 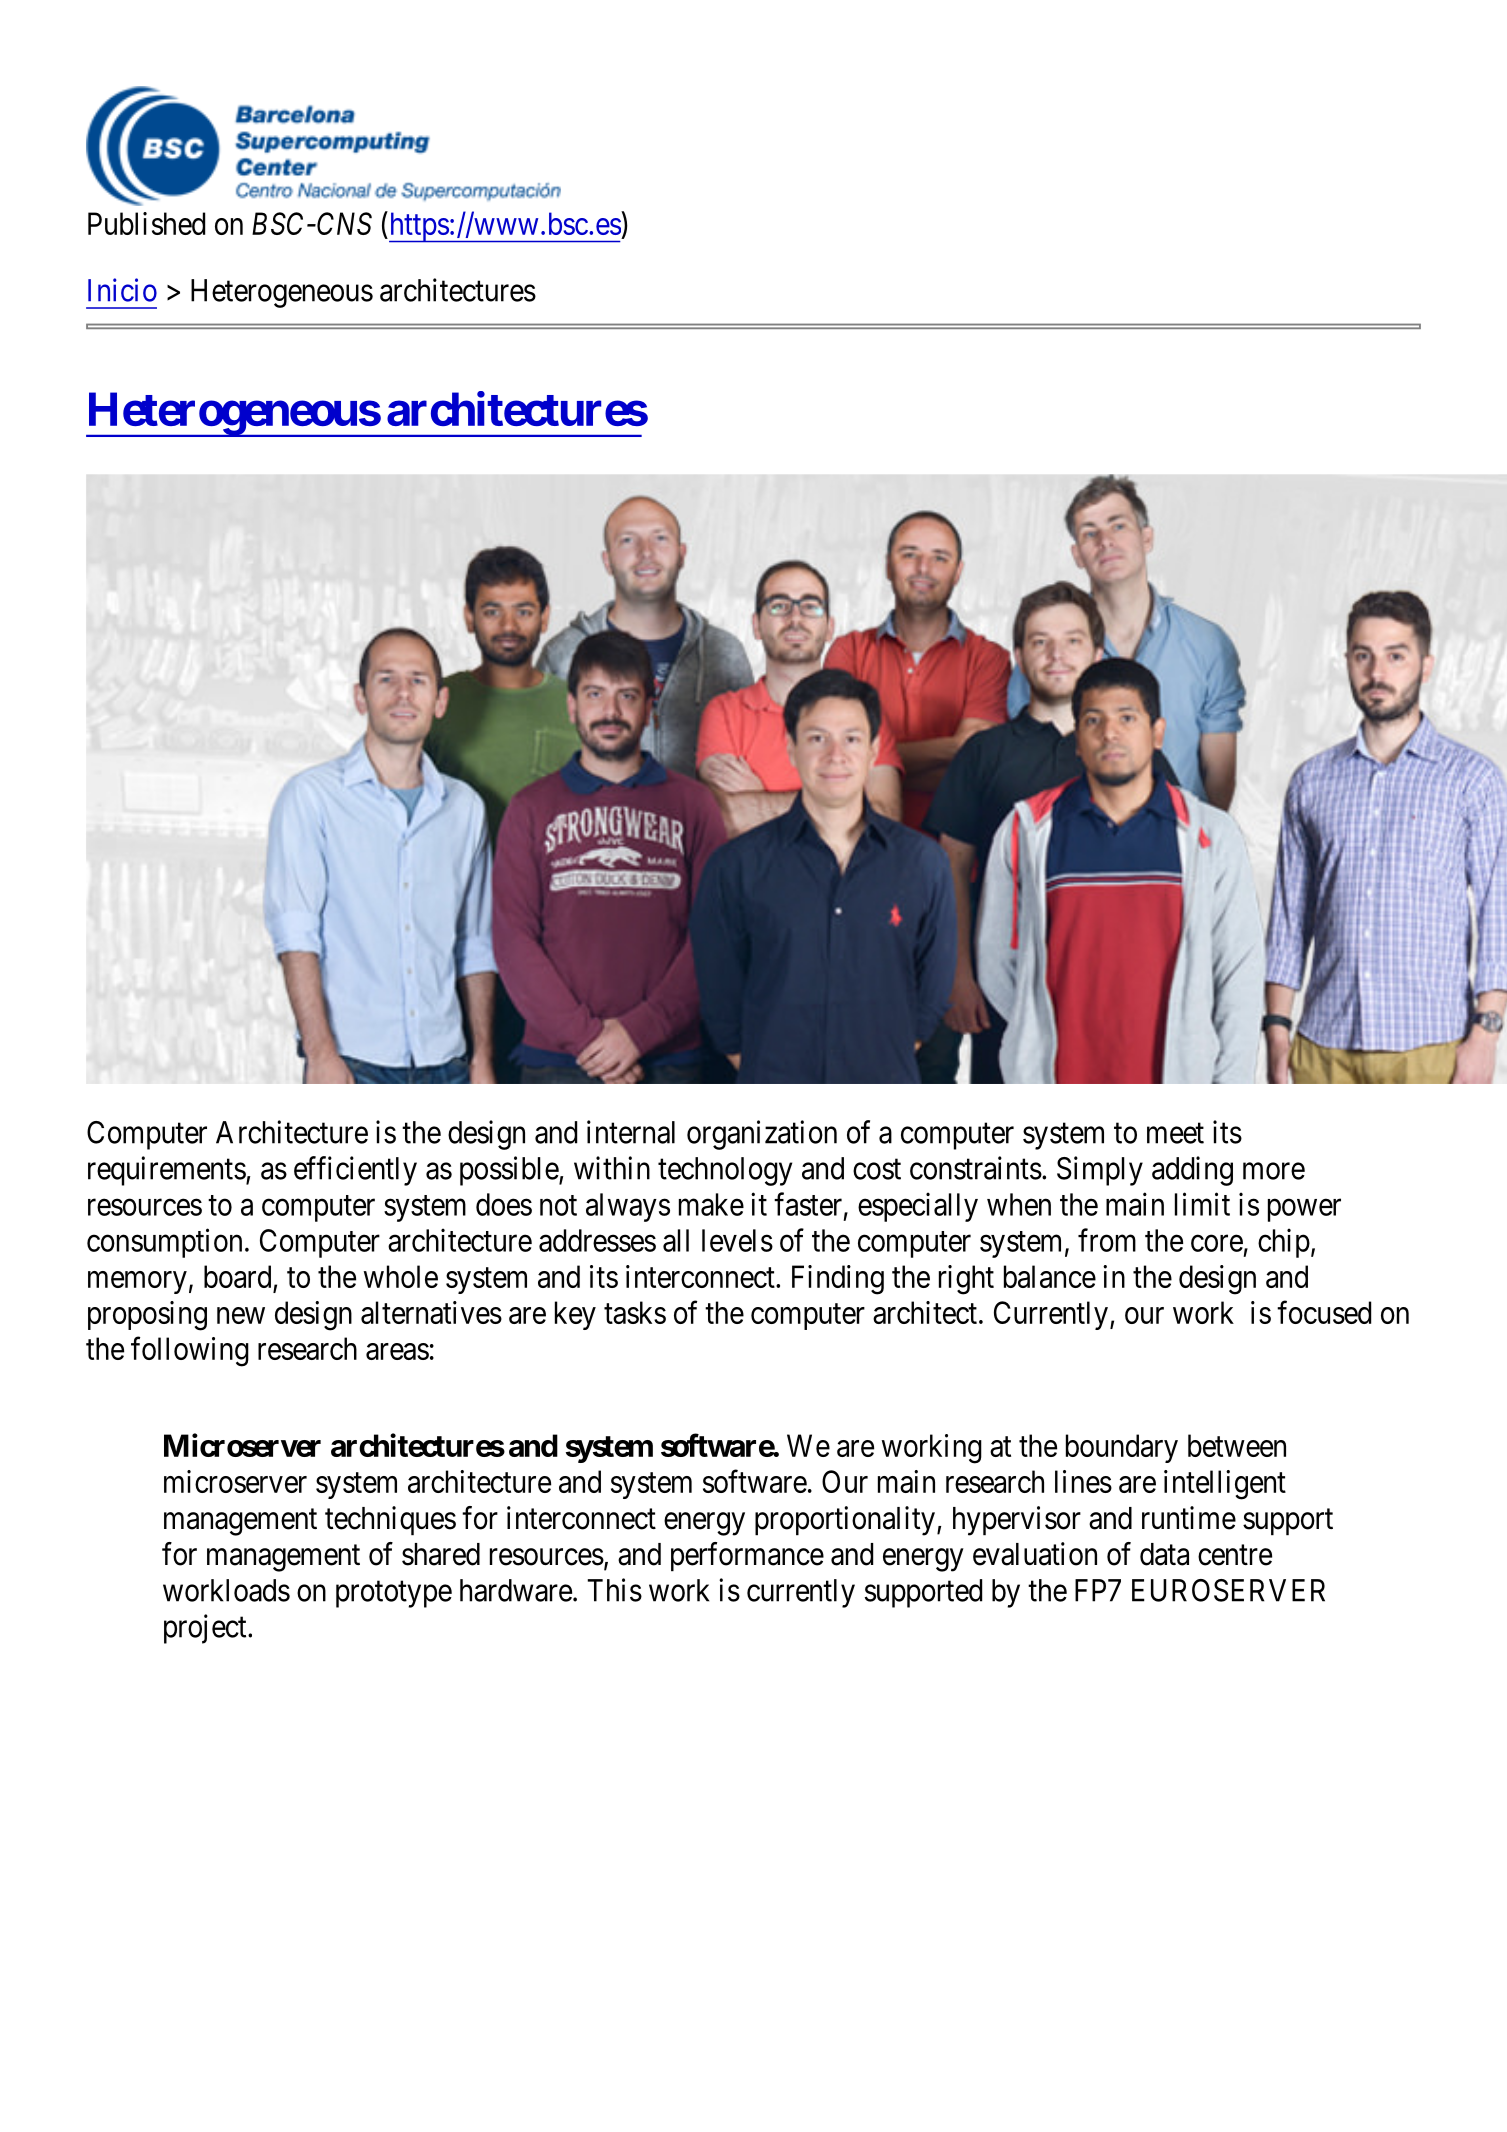 What do you see at coordinates (631, 1132) in the screenshot?
I see `internal` at bounding box center [631, 1132].
